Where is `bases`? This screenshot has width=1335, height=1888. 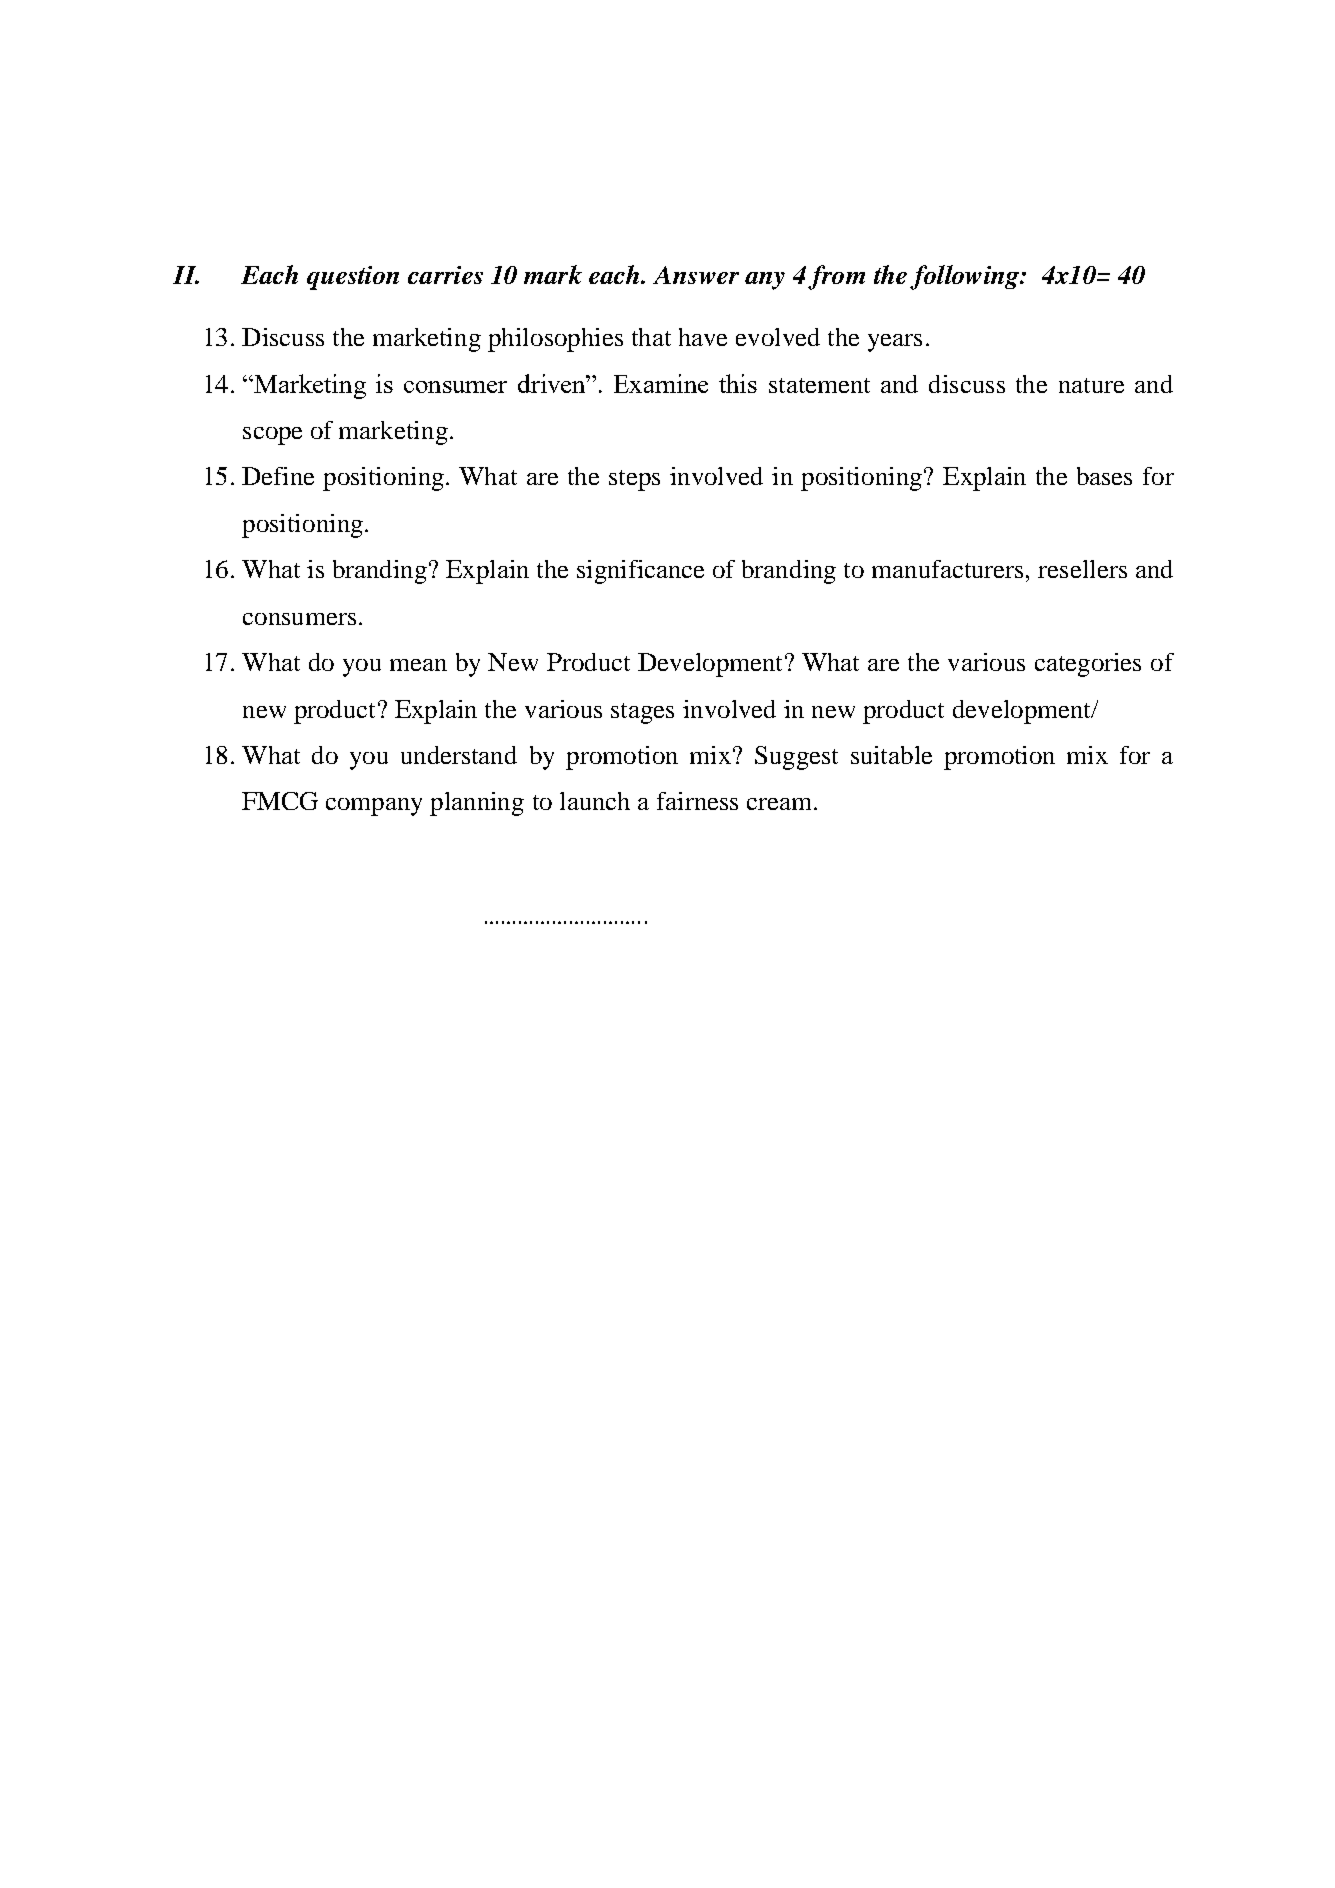
bases is located at coordinates (1104, 476).
